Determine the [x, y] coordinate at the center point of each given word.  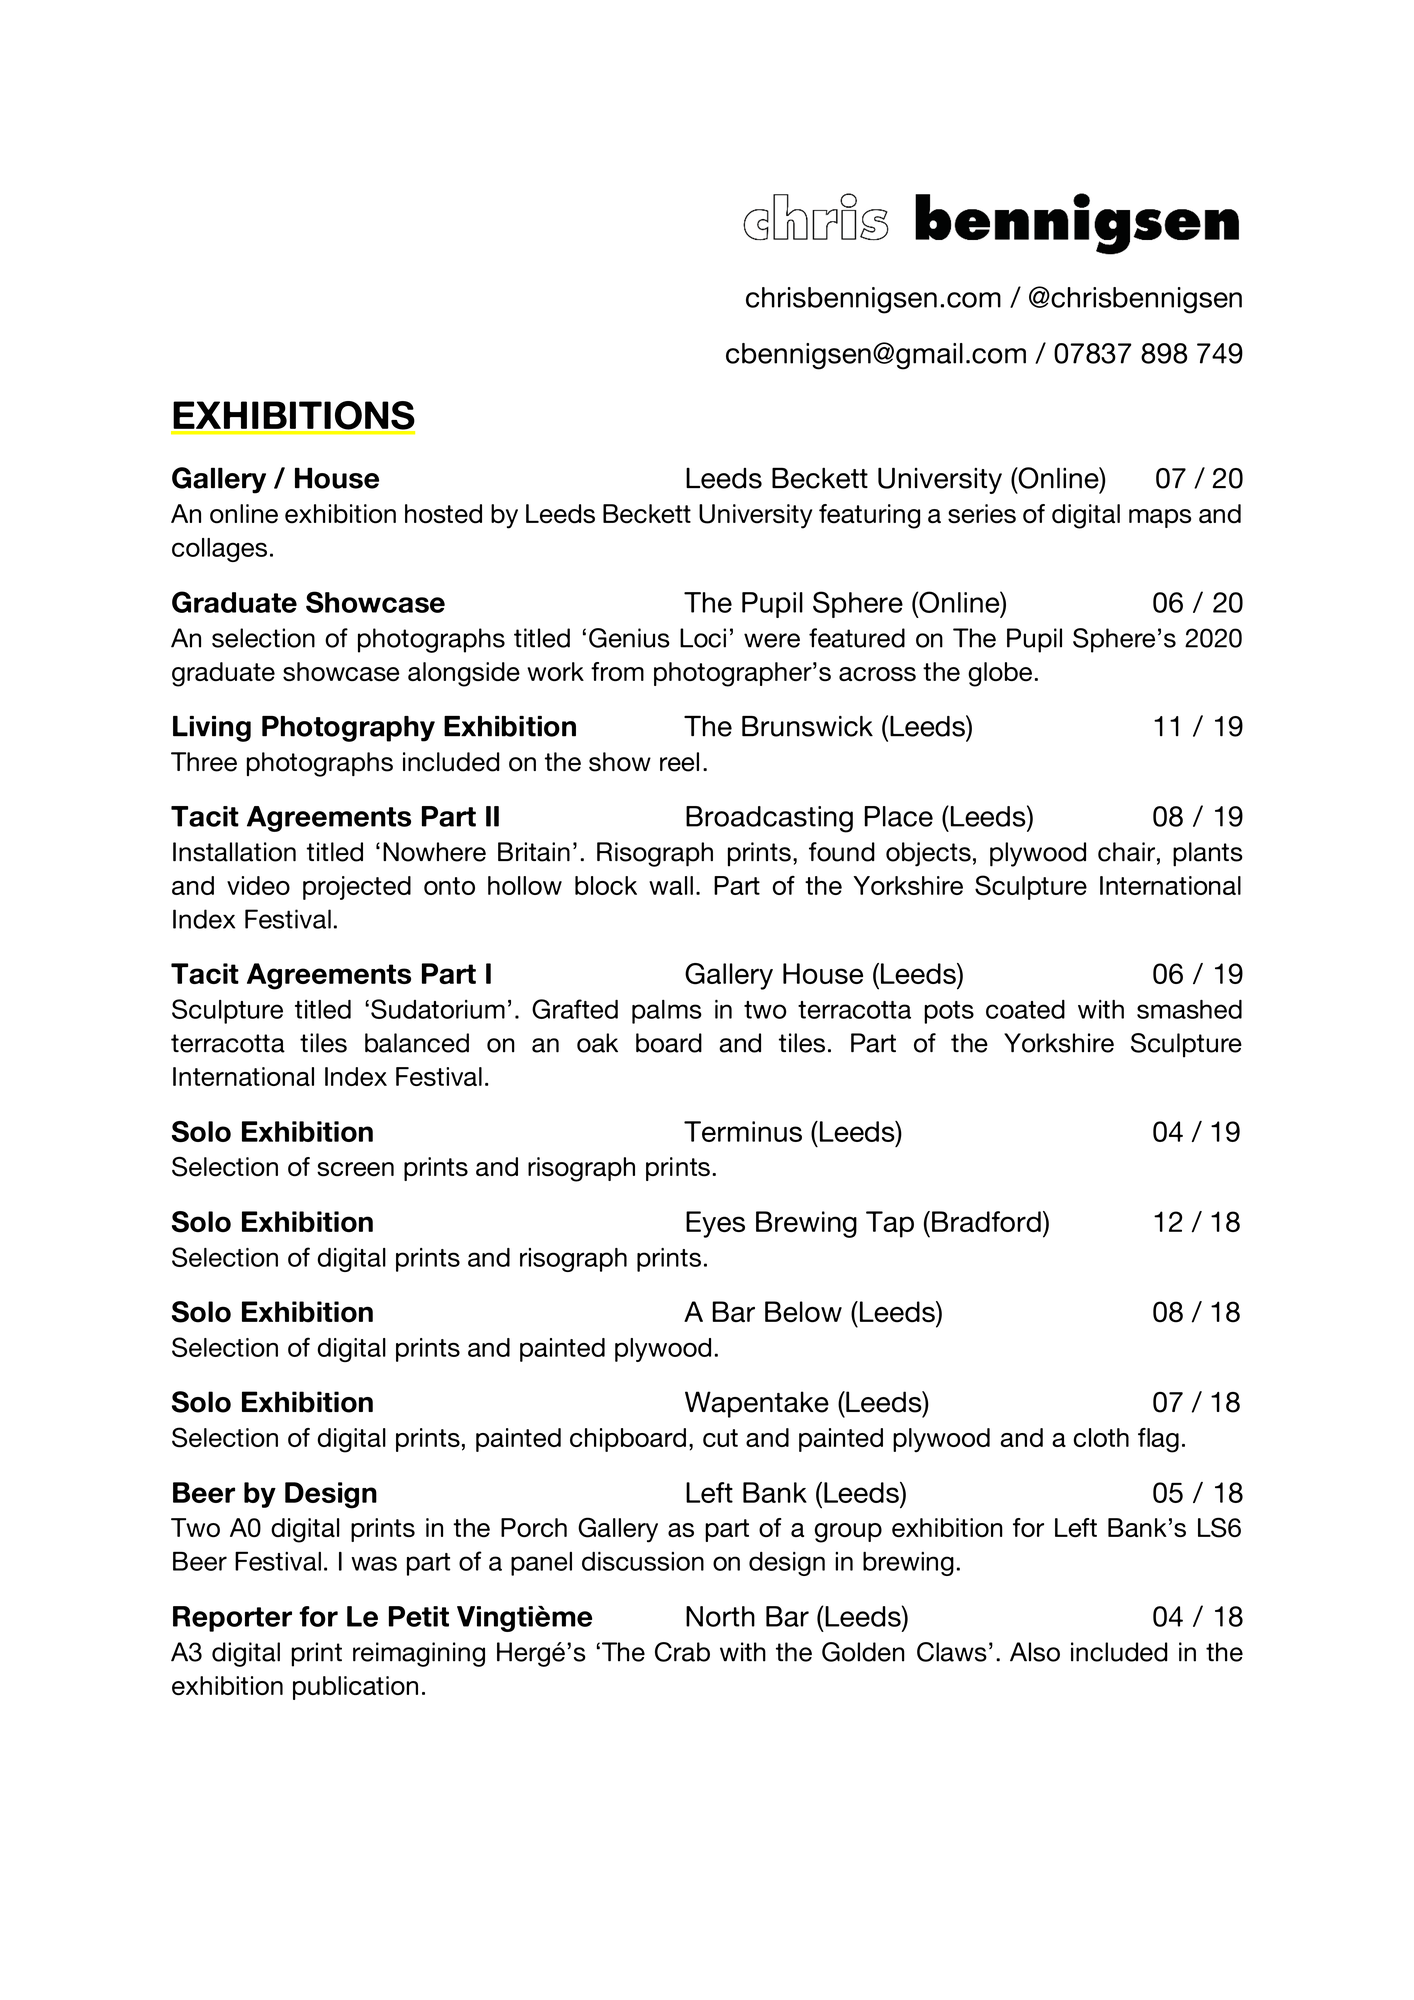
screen [355, 1169]
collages [219, 550]
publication [355, 1688]
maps [1160, 518]
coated [1025, 1009]
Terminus [743, 1131]
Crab [682, 1652]
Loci [703, 638]
